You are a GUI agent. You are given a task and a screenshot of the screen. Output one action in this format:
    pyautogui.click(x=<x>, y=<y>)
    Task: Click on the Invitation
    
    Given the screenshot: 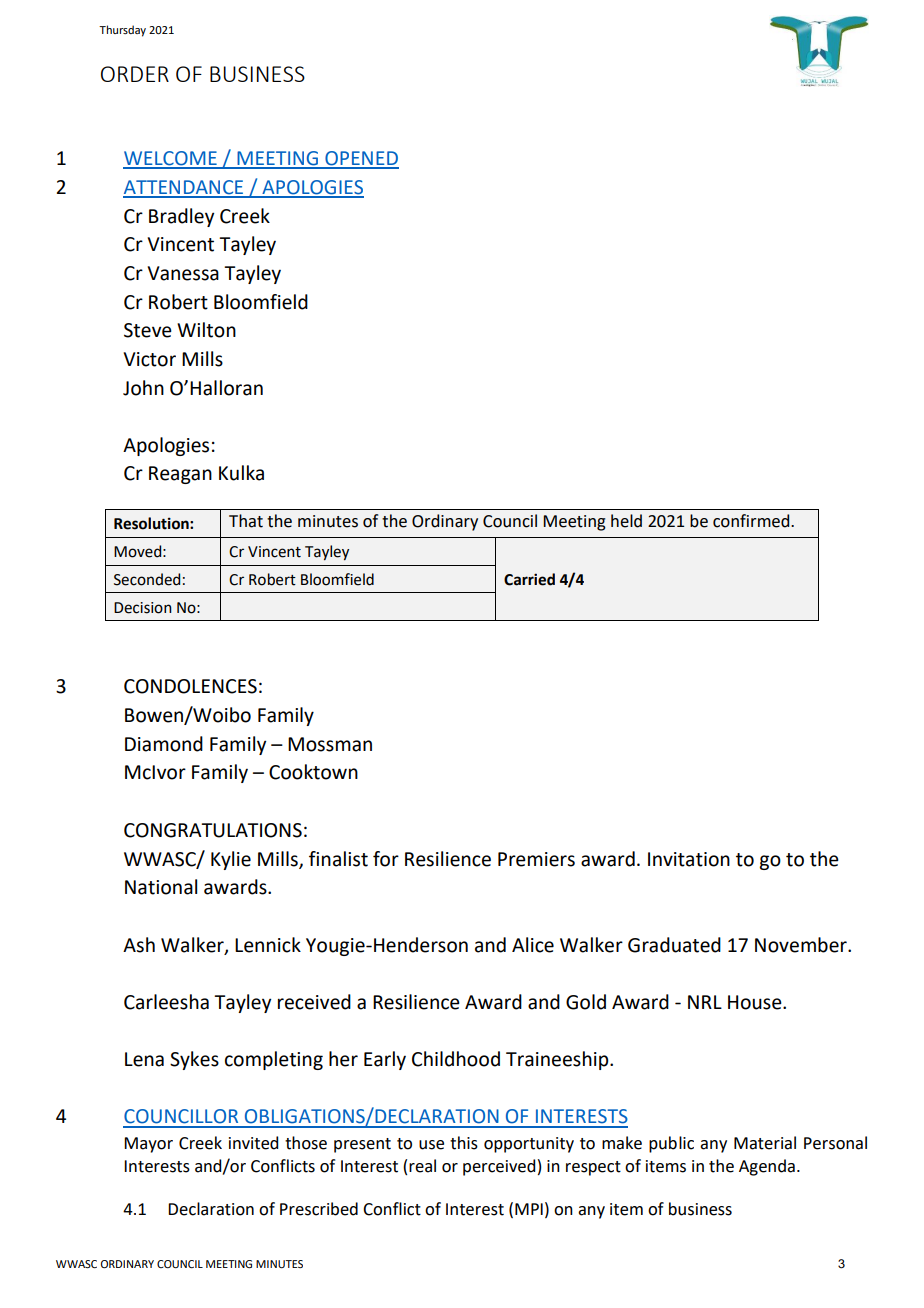 What is the action you would take?
    pyautogui.click(x=689, y=859)
